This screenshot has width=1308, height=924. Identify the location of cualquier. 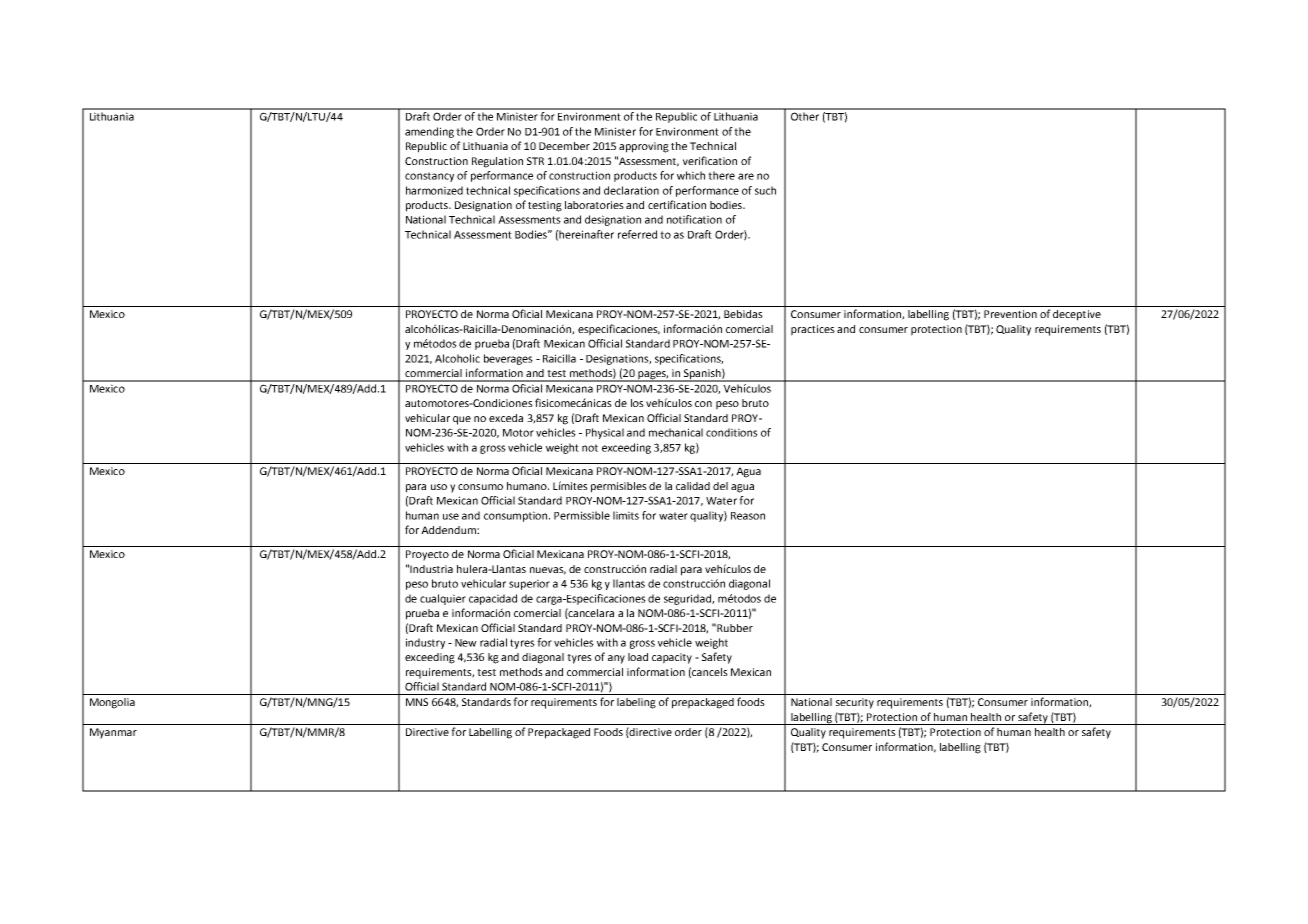
(443, 599).
